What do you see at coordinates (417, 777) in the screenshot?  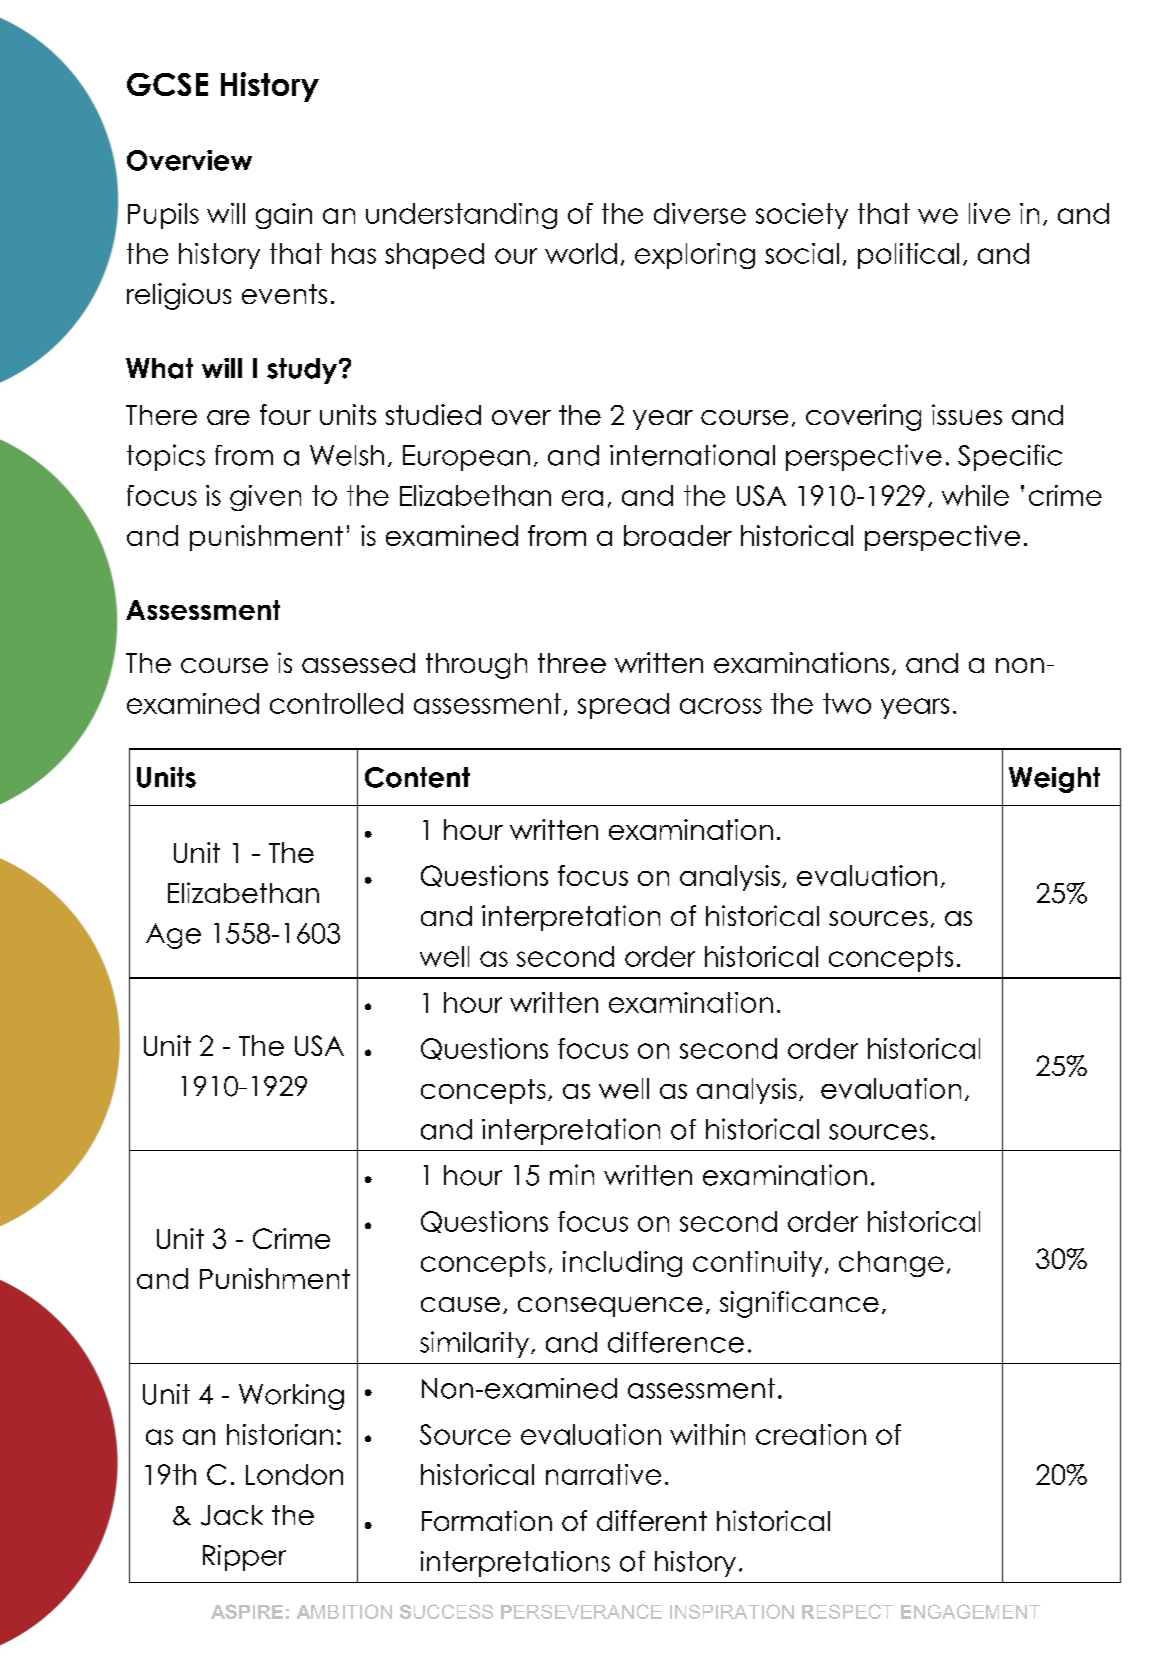 I see `Content` at bounding box center [417, 777].
